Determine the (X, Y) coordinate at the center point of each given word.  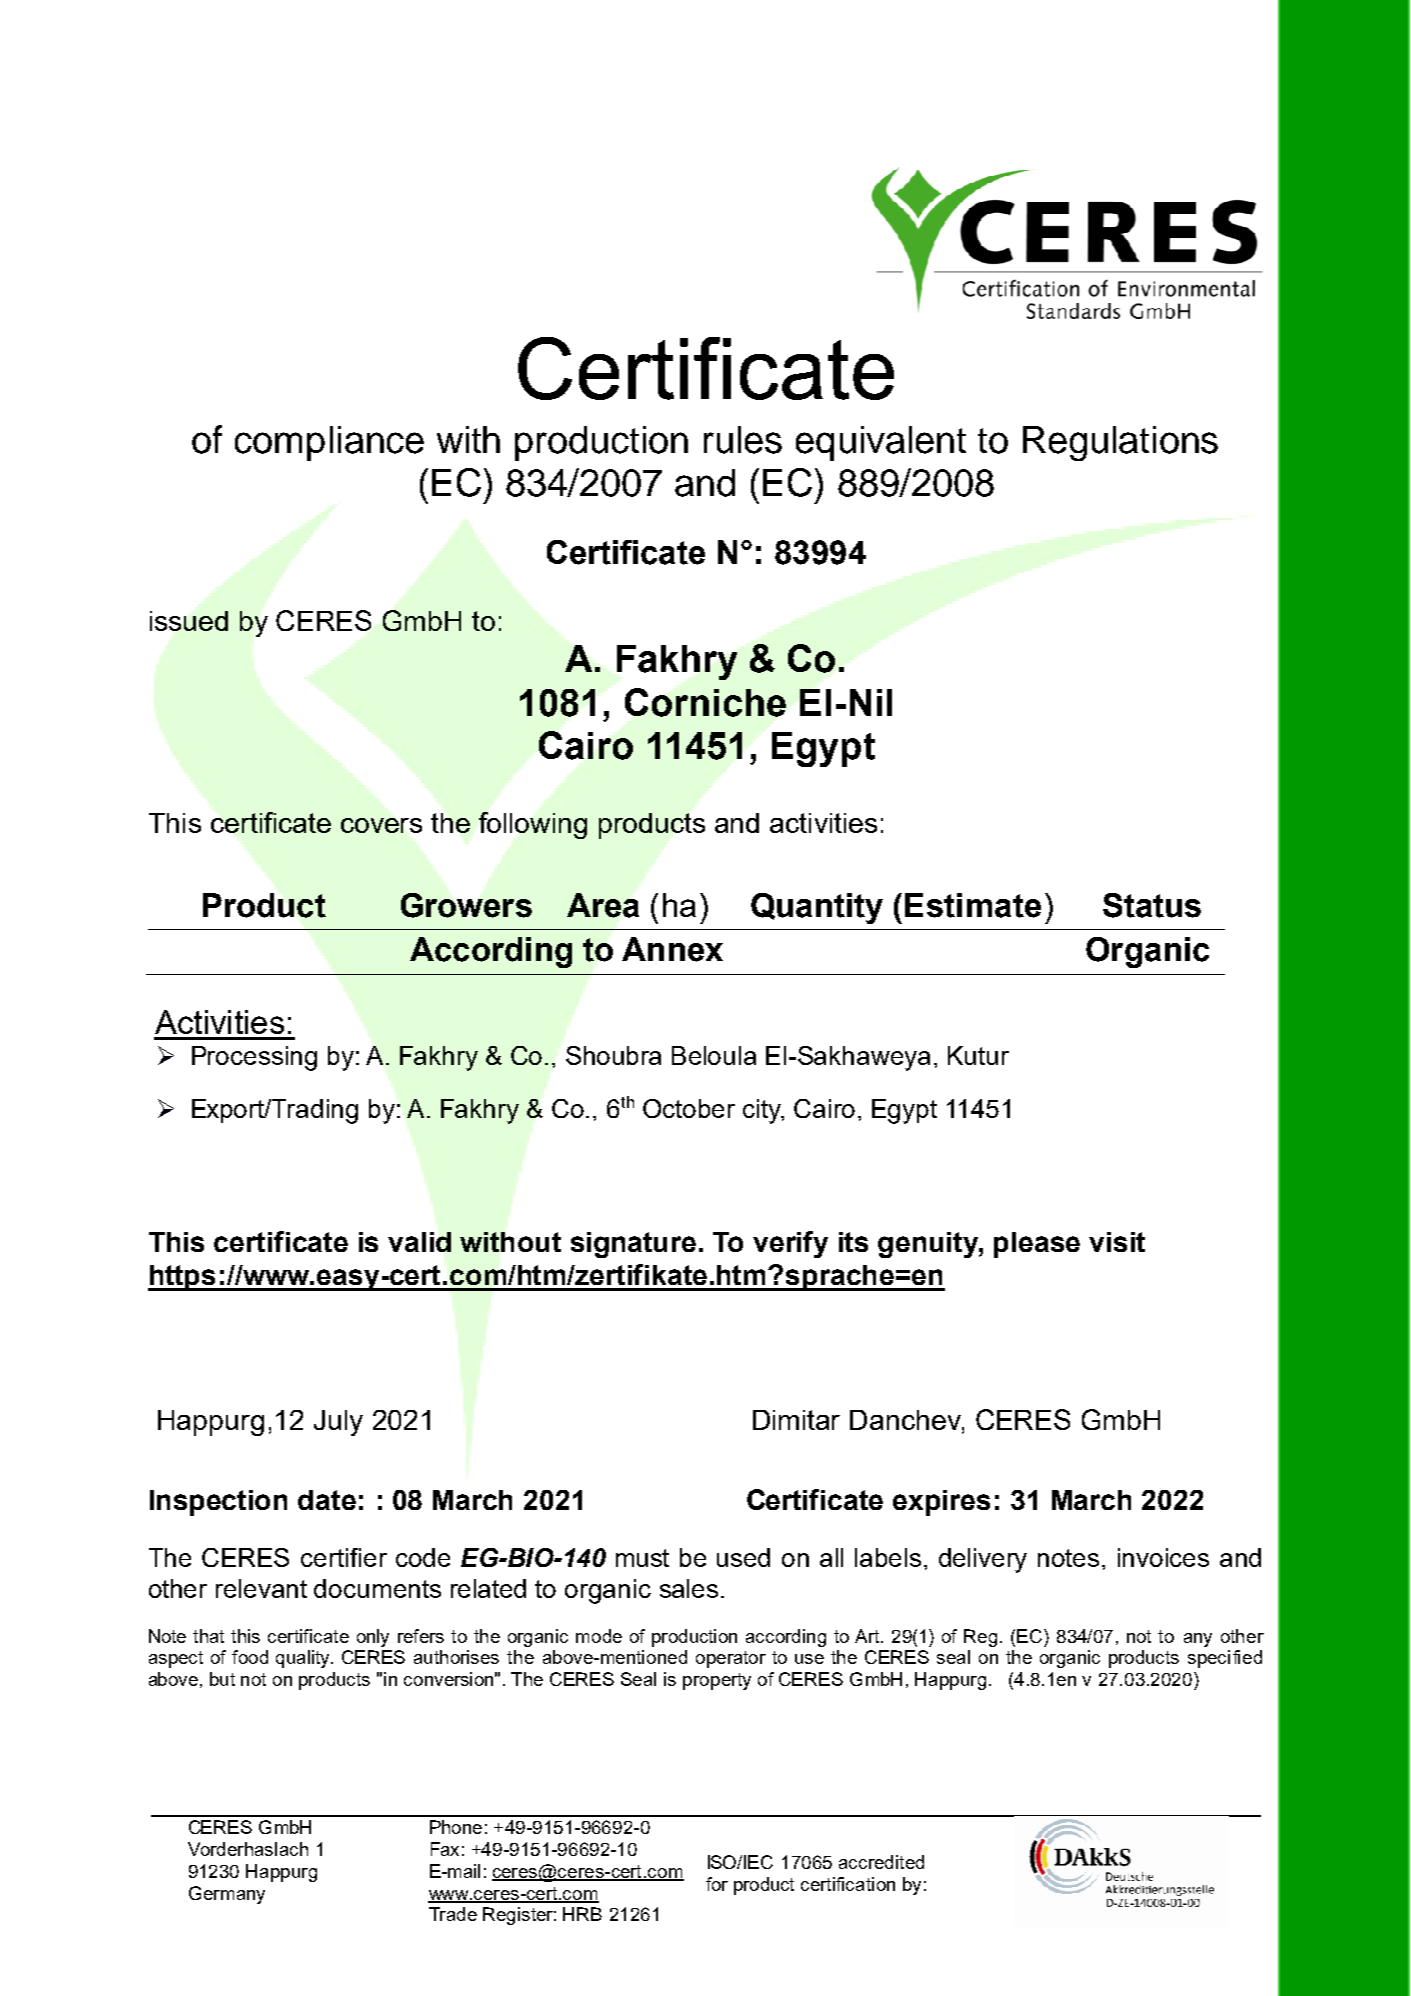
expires (941, 1503)
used (743, 1557)
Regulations (1120, 443)
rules (743, 440)
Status (1152, 905)
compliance (329, 443)
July (338, 1423)
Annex (672, 949)
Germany (227, 1895)
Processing (254, 1058)
